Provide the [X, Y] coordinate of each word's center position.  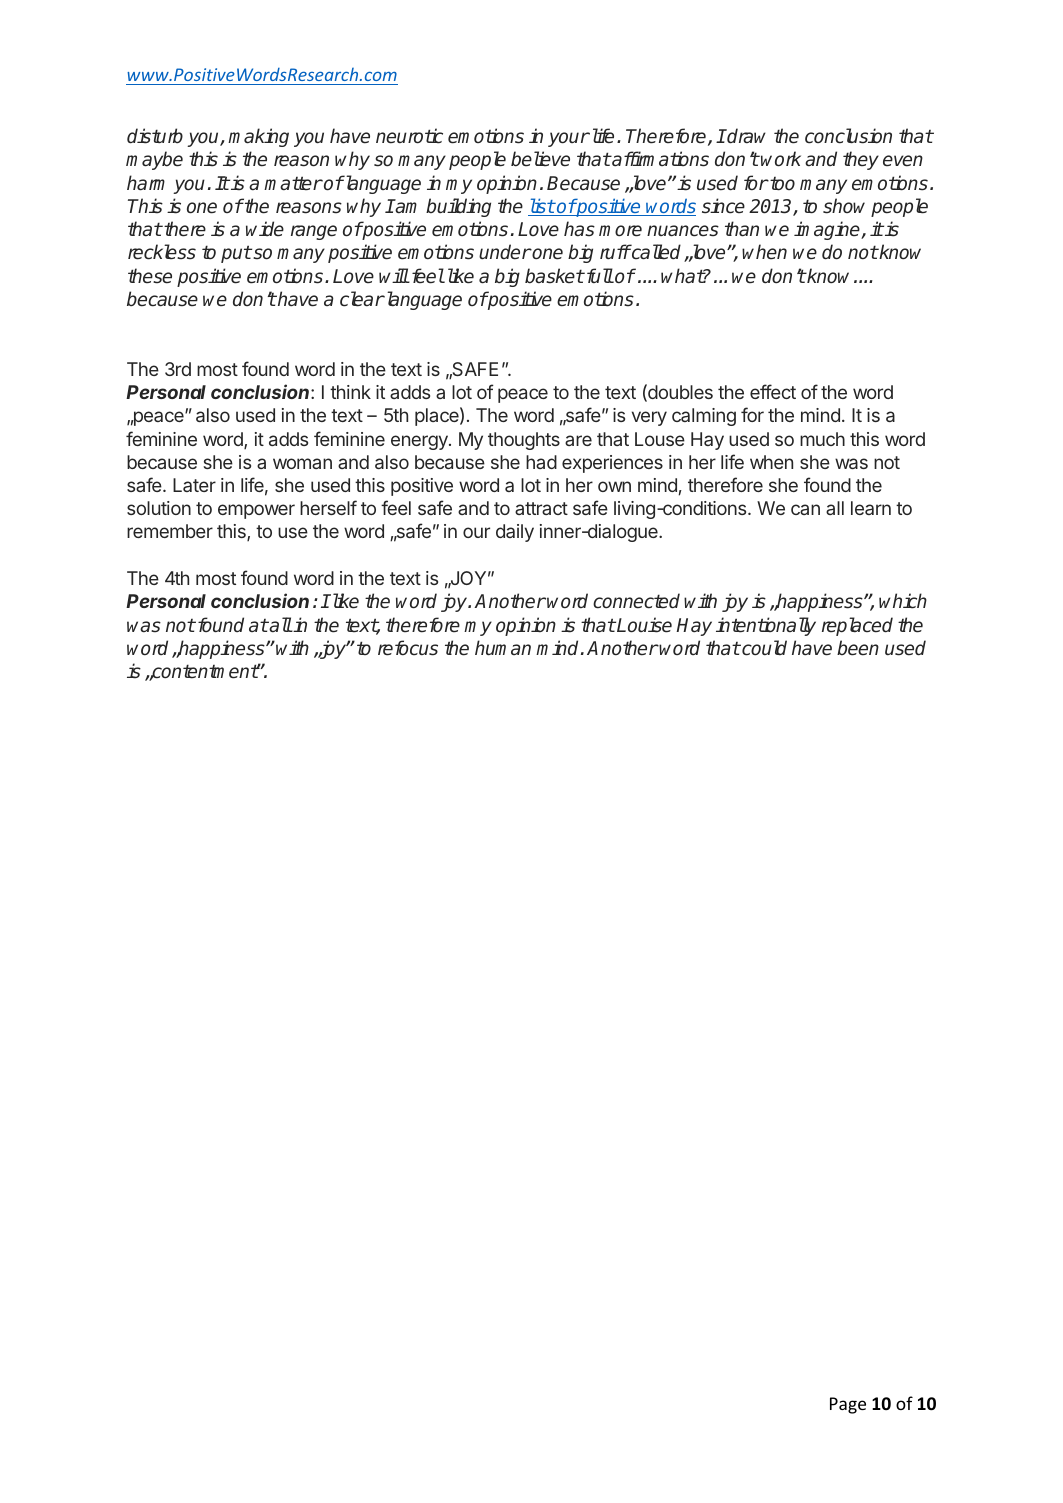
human [503, 647]
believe [540, 159]
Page [848, 1405]
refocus [408, 648]
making [258, 137]
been [858, 648]
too [781, 184]
